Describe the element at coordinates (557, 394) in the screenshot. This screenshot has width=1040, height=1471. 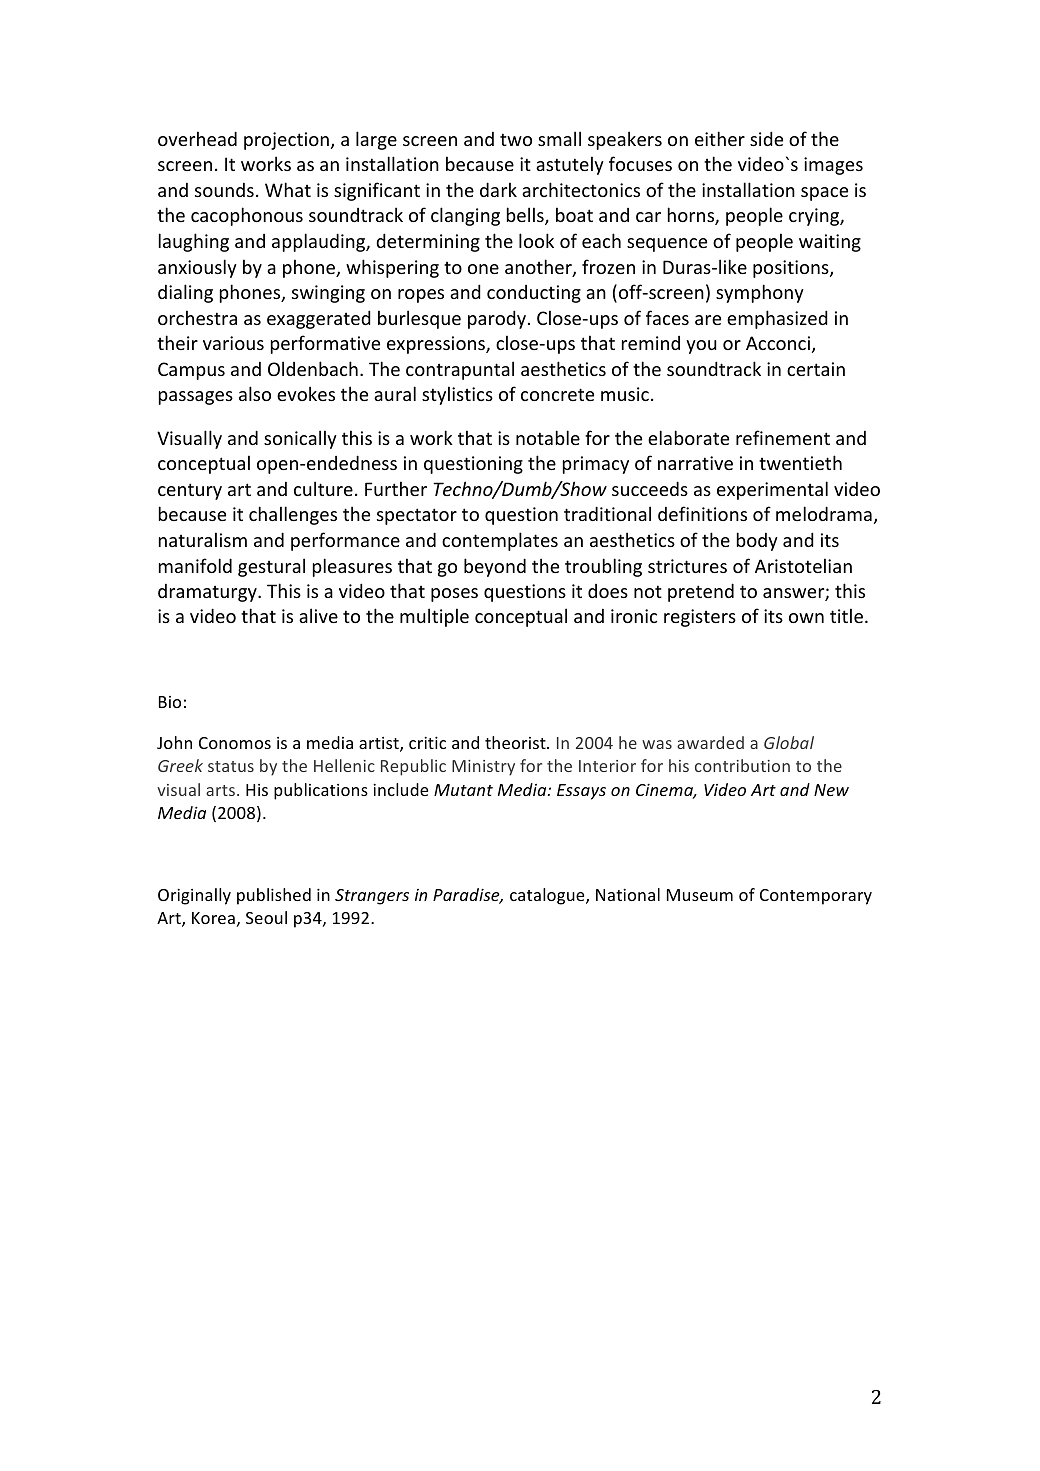
I see `concrete` at that location.
